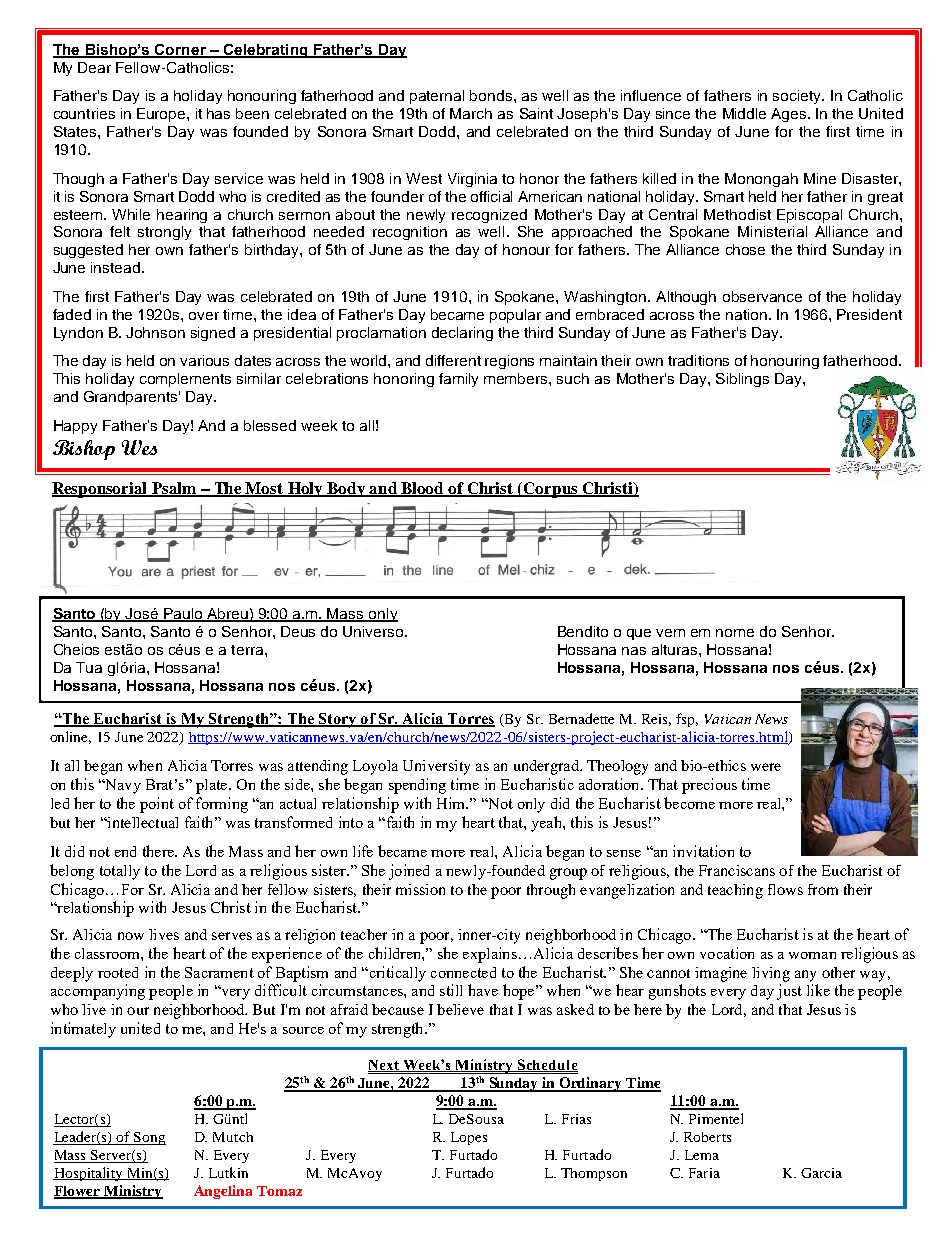 This document has height=1233, width=952. What do you see at coordinates (492, 95) in the document?
I see `bonds` at bounding box center [492, 95].
